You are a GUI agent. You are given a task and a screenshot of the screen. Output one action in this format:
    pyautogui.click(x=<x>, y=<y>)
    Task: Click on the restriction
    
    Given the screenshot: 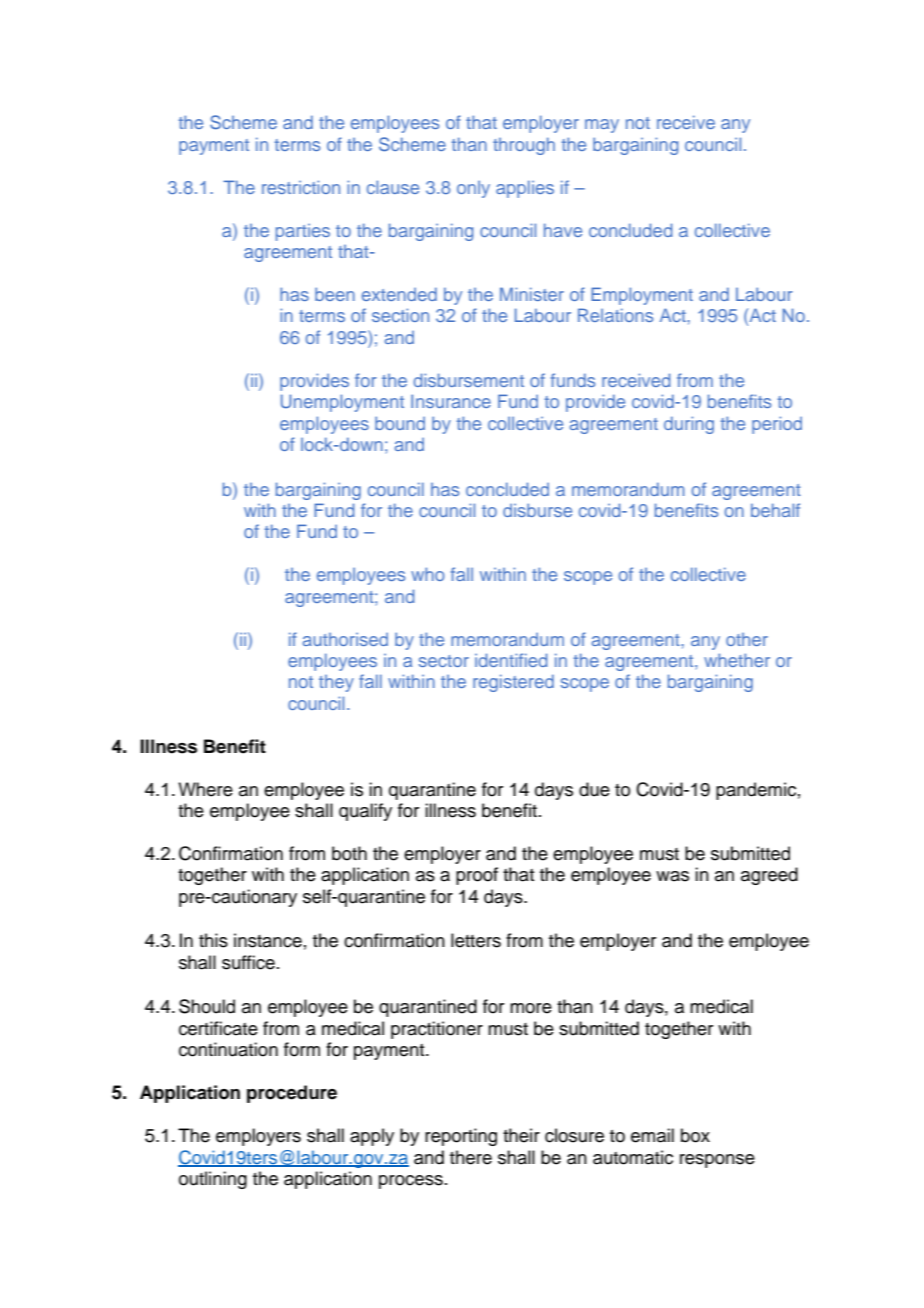 What is the action you would take?
    pyautogui.click(x=301, y=187)
